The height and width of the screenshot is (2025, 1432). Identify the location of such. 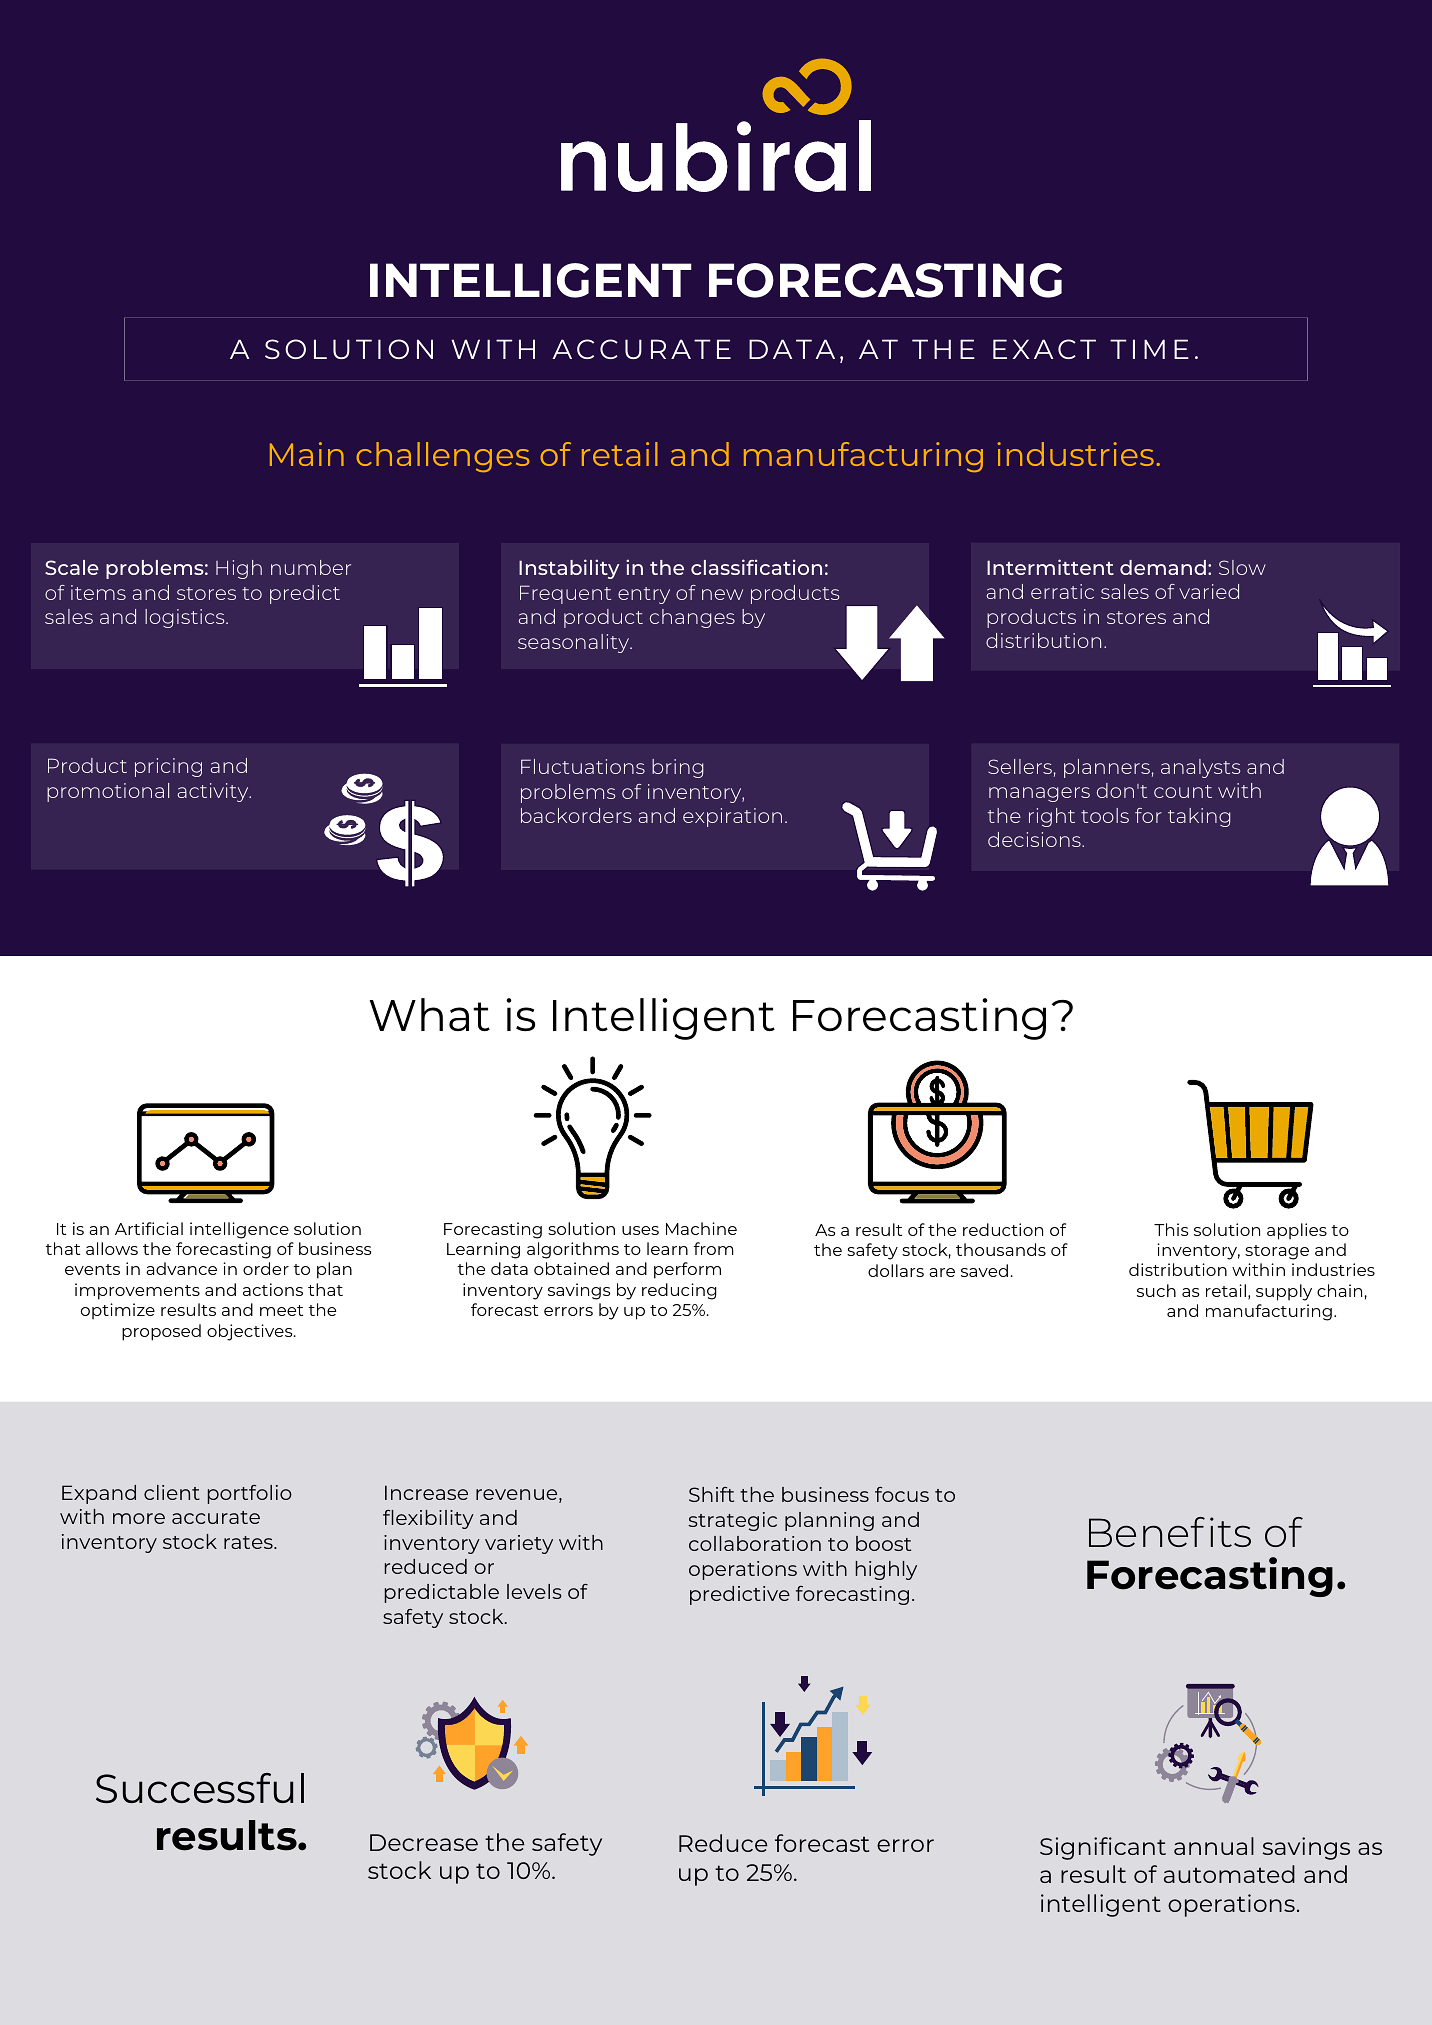
(1156, 1290).
